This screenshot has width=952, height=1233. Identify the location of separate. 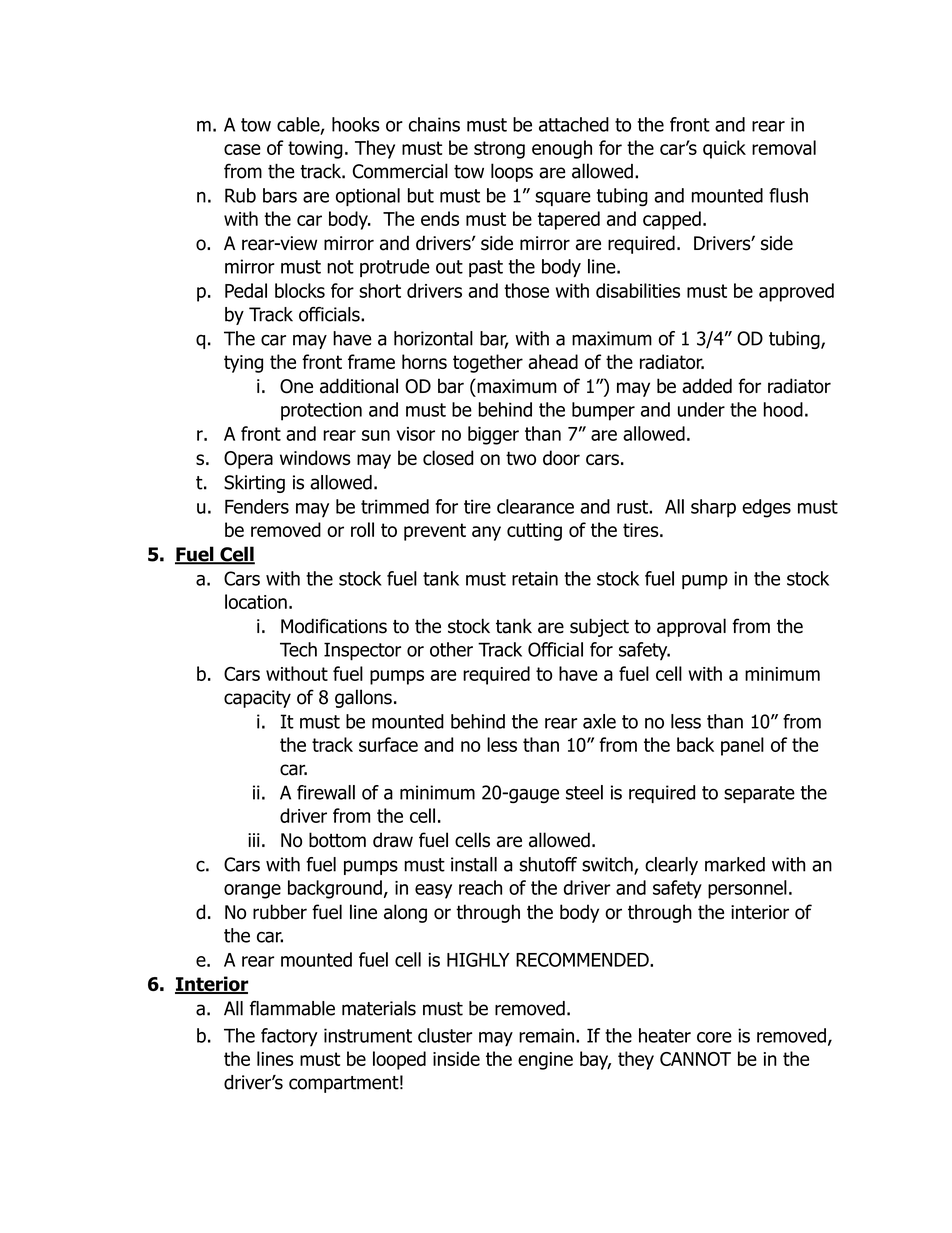
(759, 794).
